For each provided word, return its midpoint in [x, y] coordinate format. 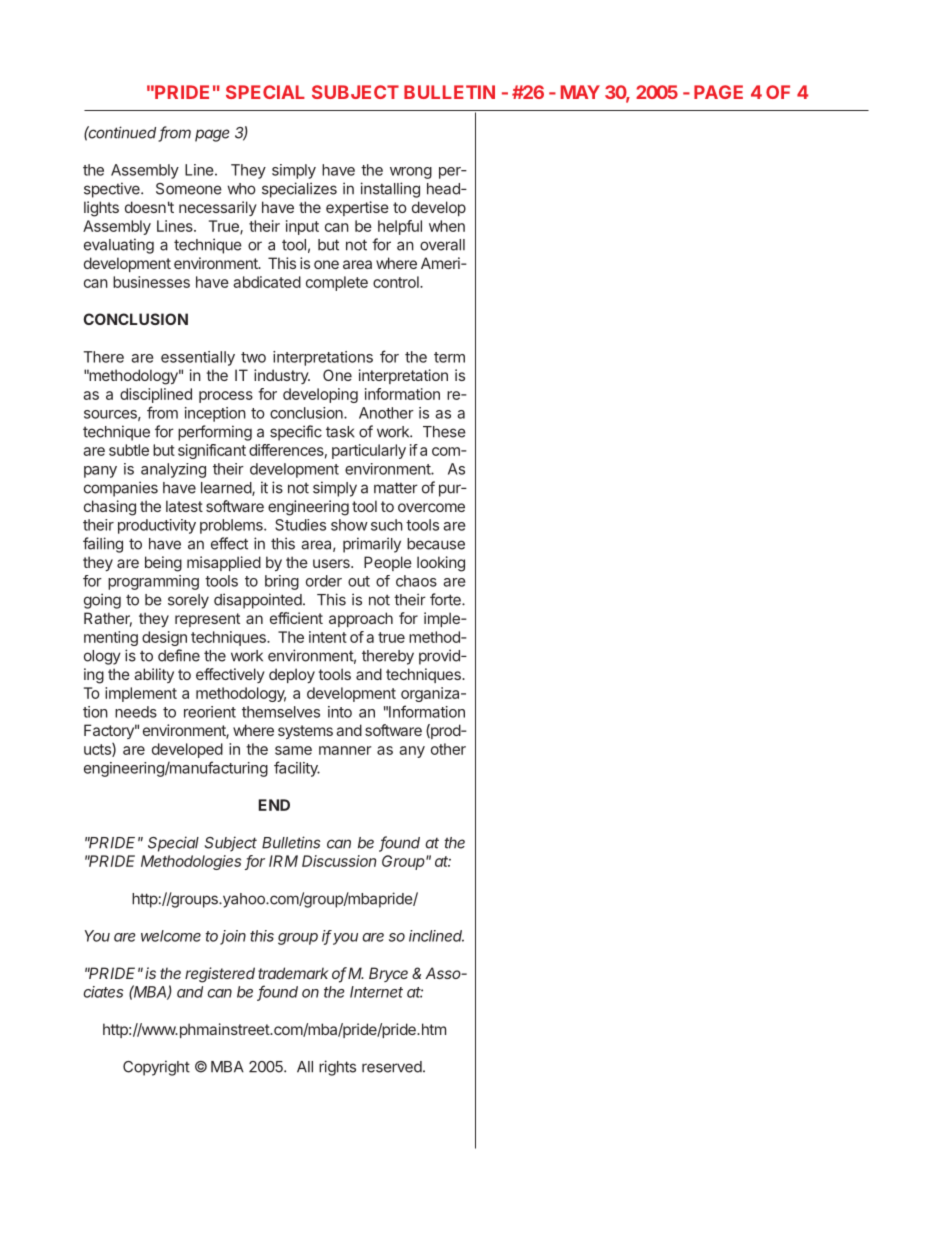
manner [345, 750]
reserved [392, 1067]
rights [337, 1068]
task [340, 432]
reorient [210, 712]
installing [390, 190]
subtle [129, 450]
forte [446, 599]
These [444, 432]
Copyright [156, 1068]
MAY [580, 92]
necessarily [218, 208]
